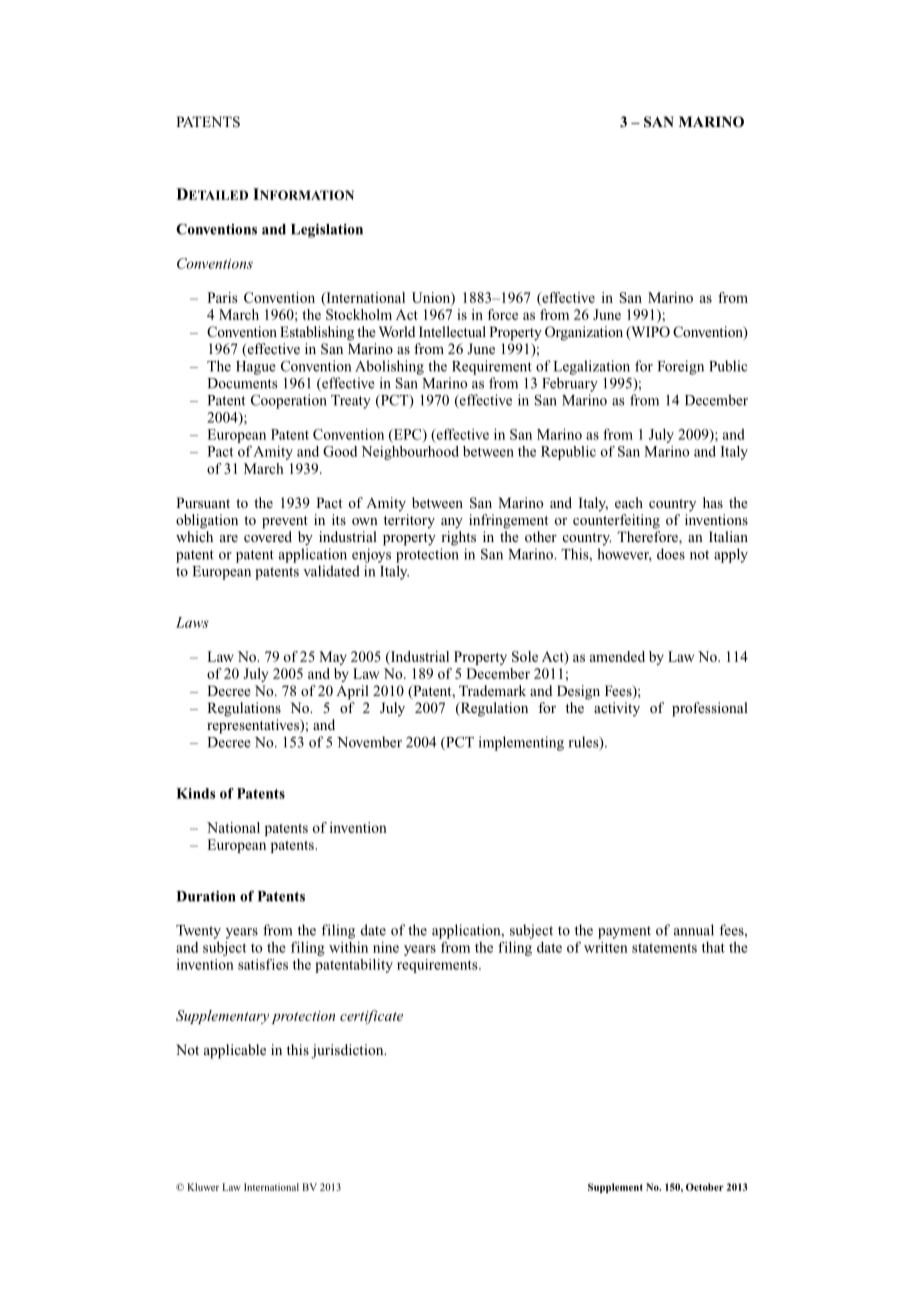 This page has width=924, height=1308. What do you see at coordinates (348, 1051) in the page?
I see `jurisdiction` at bounding box center [348, 1051].
